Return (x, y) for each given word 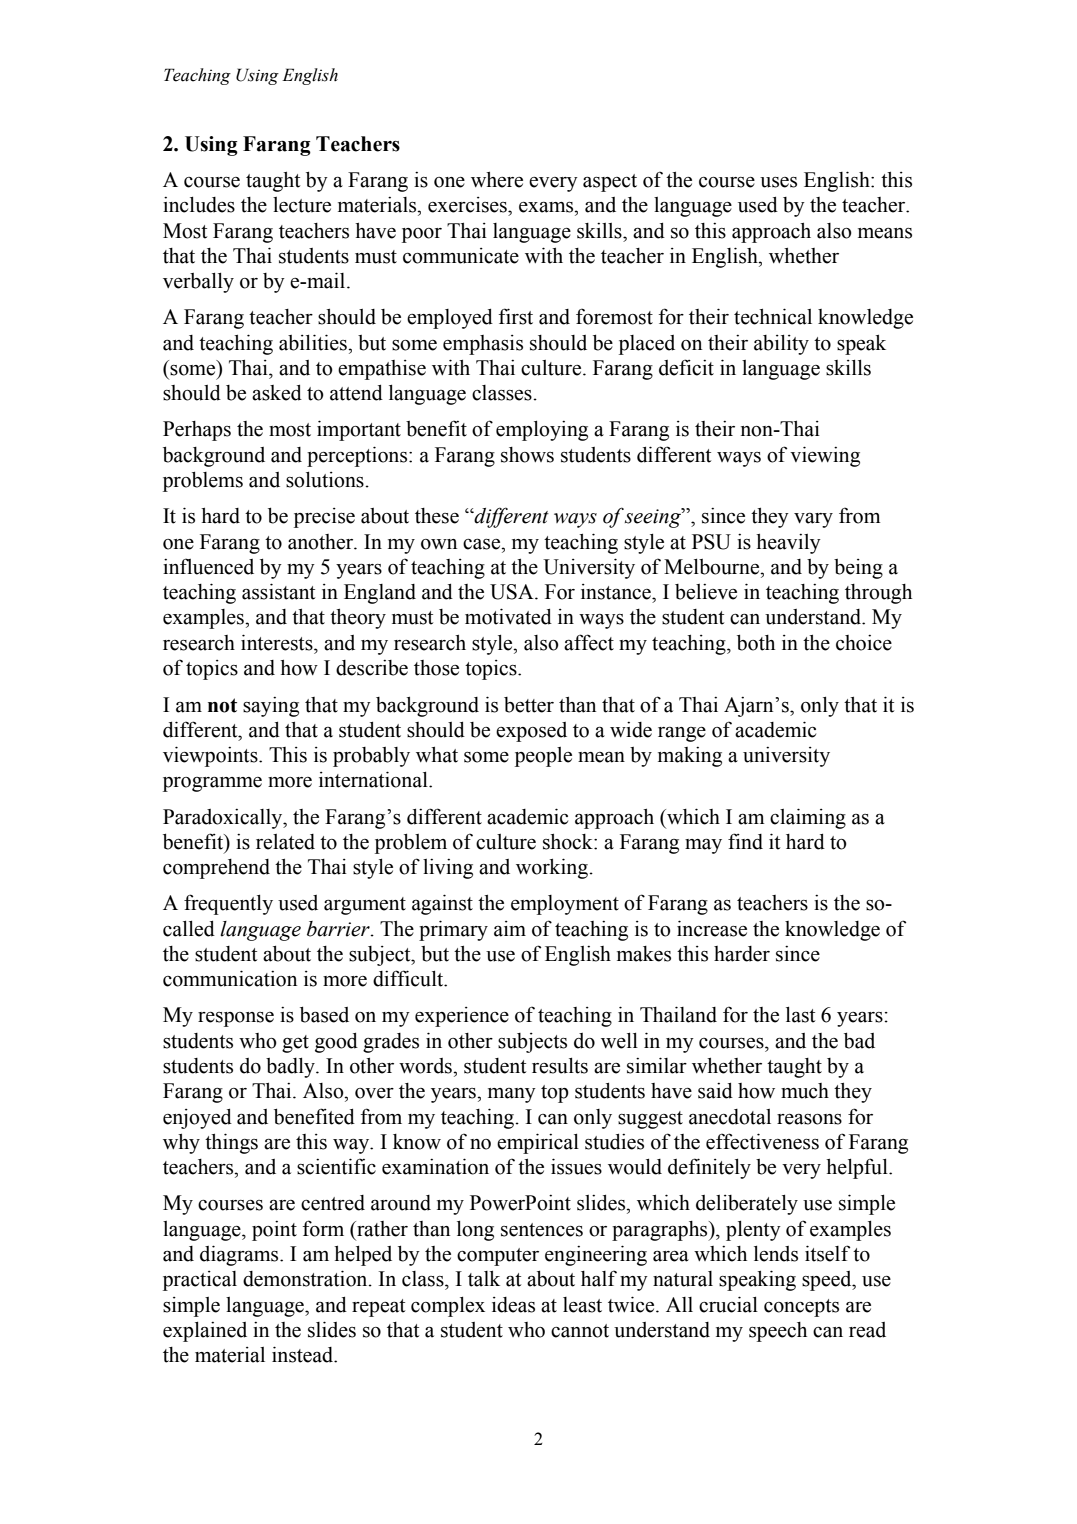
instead (304, 1354)
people (543, 757)
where (497, 179)
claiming (808, 818)
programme (212, 784)
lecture (302, 205)
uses (778, 182)
